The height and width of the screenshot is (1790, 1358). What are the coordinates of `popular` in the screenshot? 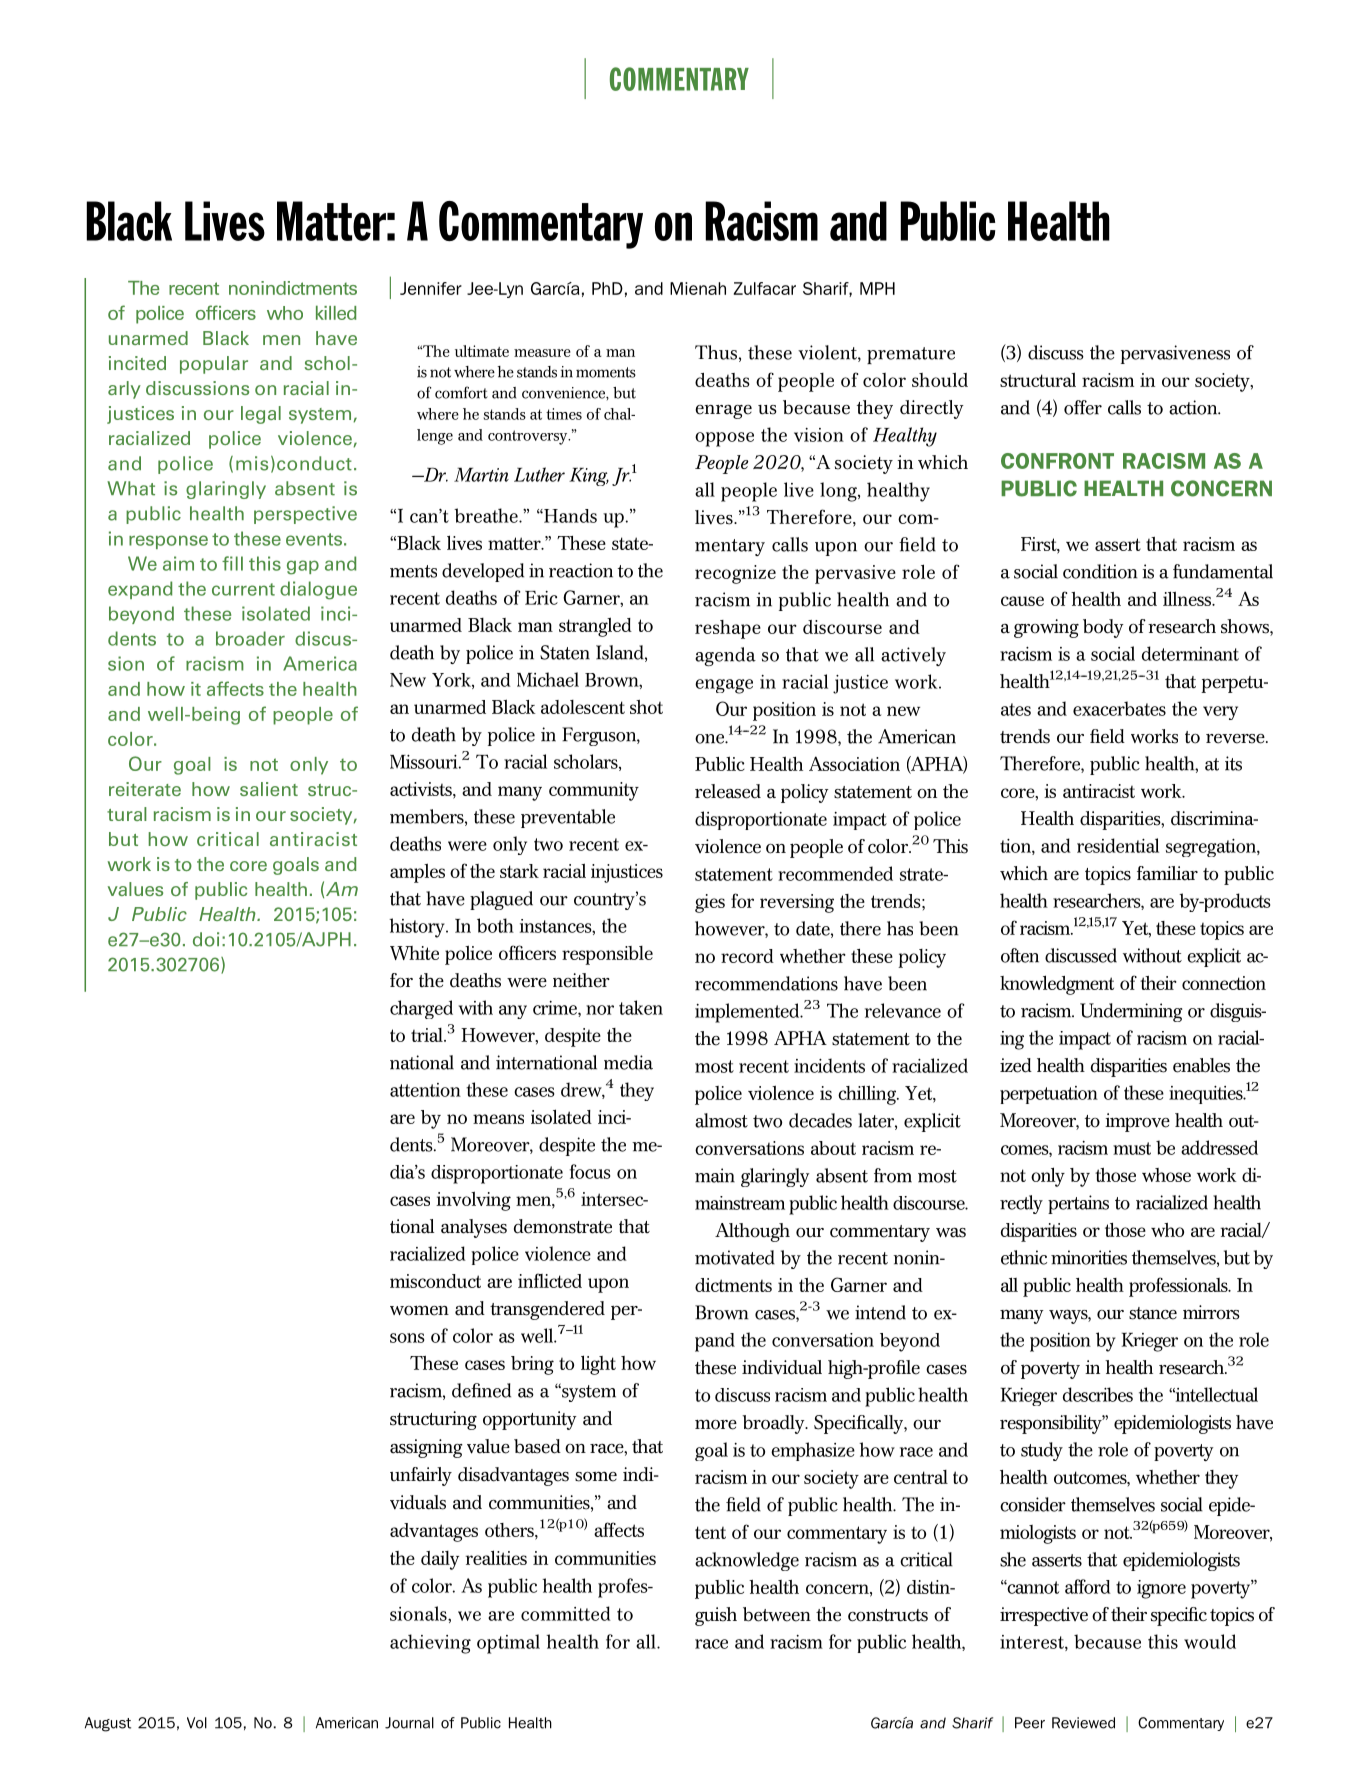 It's located at (214, 365).
